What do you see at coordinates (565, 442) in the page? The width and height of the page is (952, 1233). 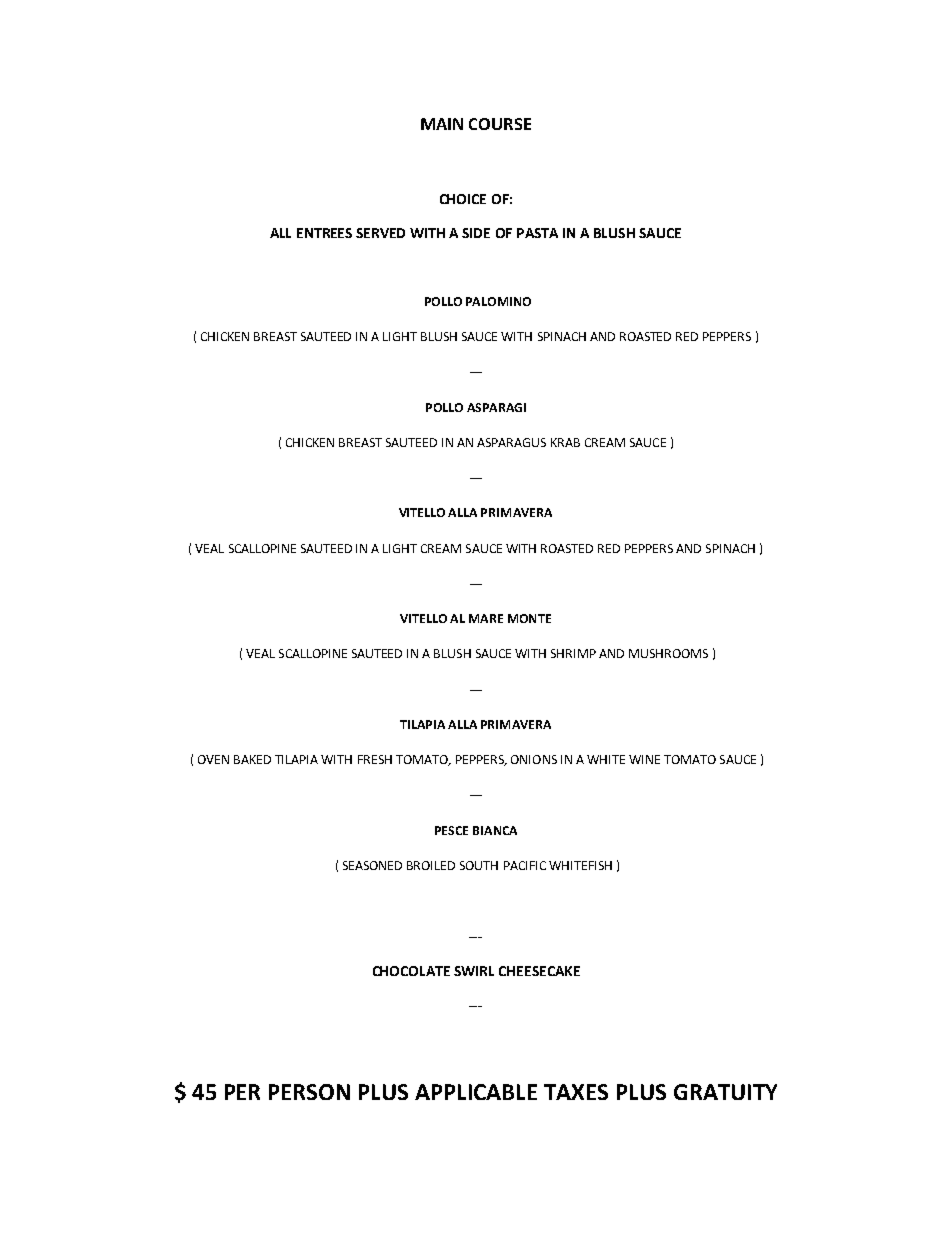 I see `KRAB` at bounding box center [565, 442].
